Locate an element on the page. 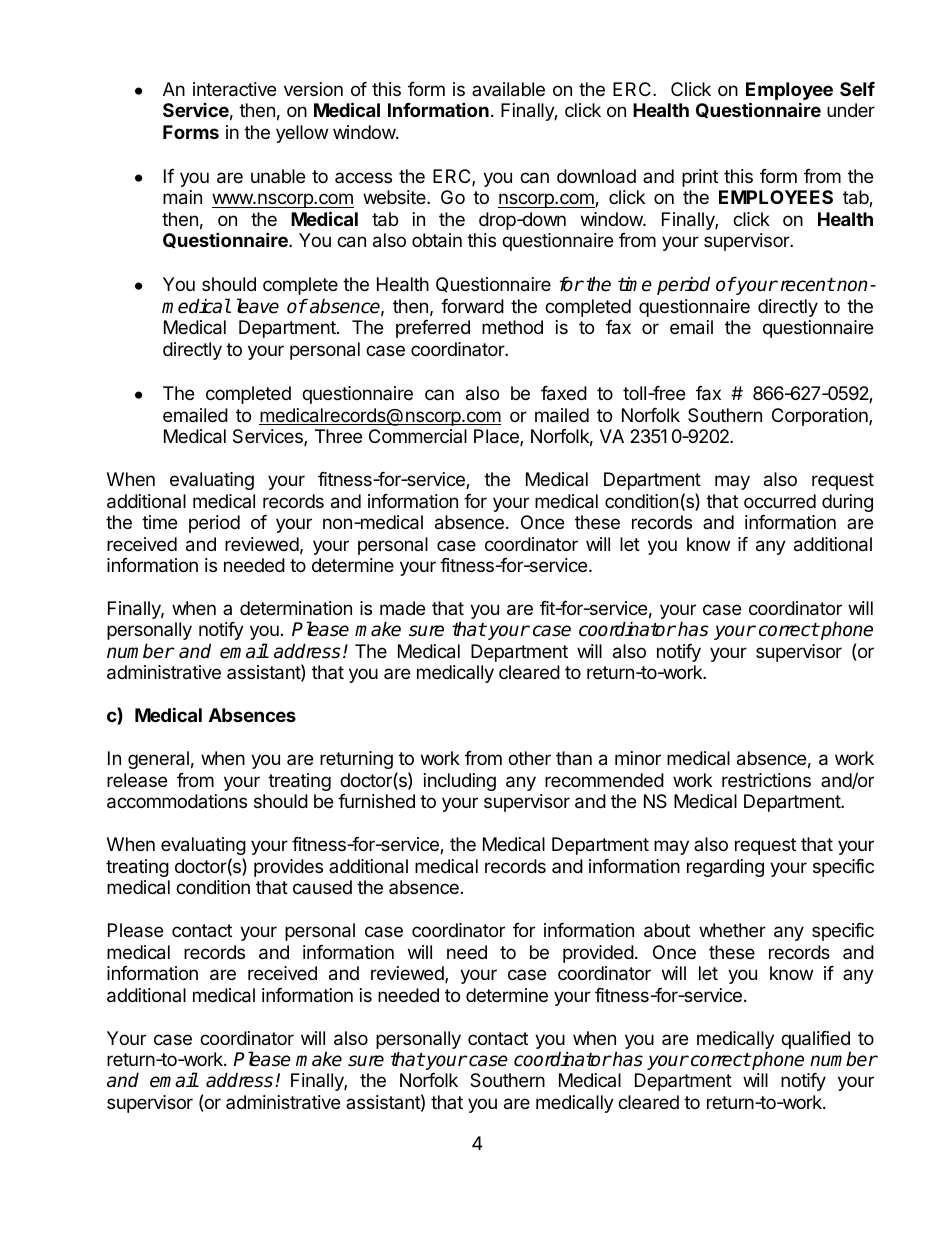  provided is located at coordinates (598, 954).
